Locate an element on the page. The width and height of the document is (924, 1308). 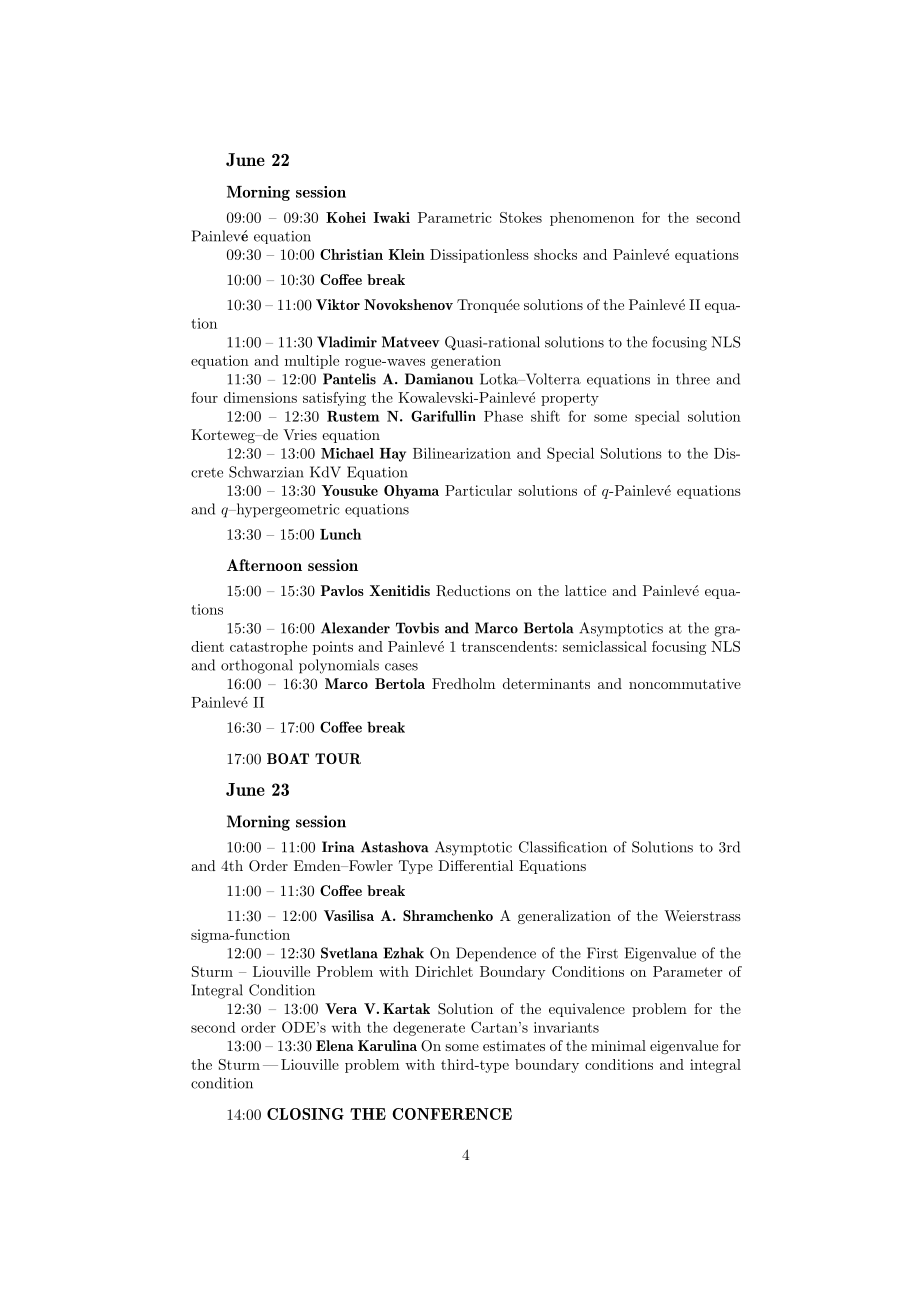
Afternoon is located at coordinates (264, 565).
